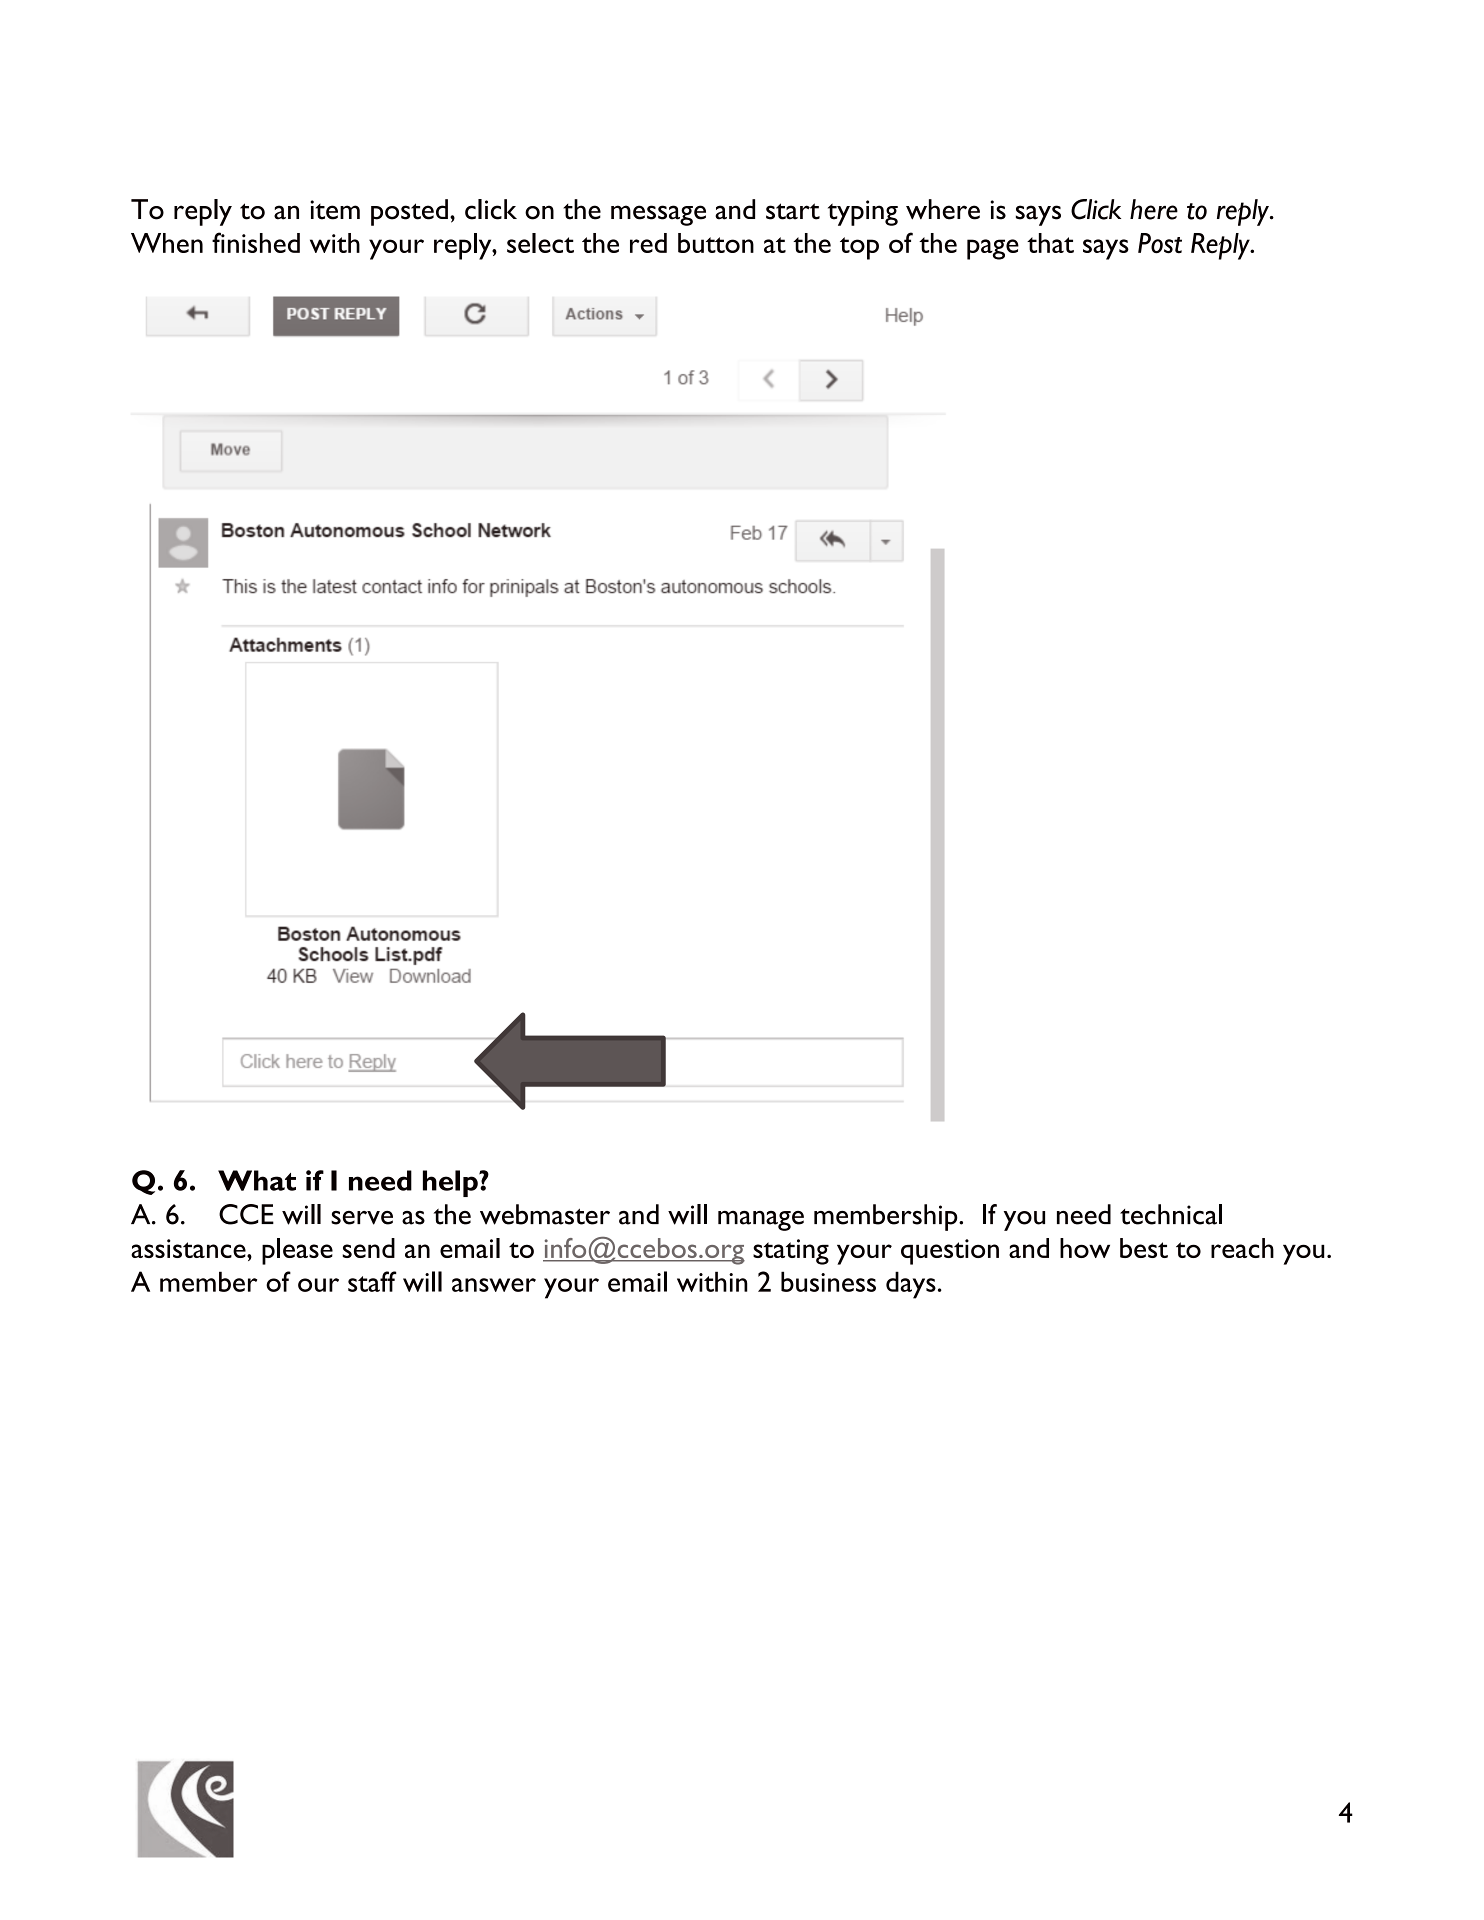 The height and width of the document is (1920, 1484). Describe the element at coordinates (297, 1251) in the document. I see `please` at that location.
